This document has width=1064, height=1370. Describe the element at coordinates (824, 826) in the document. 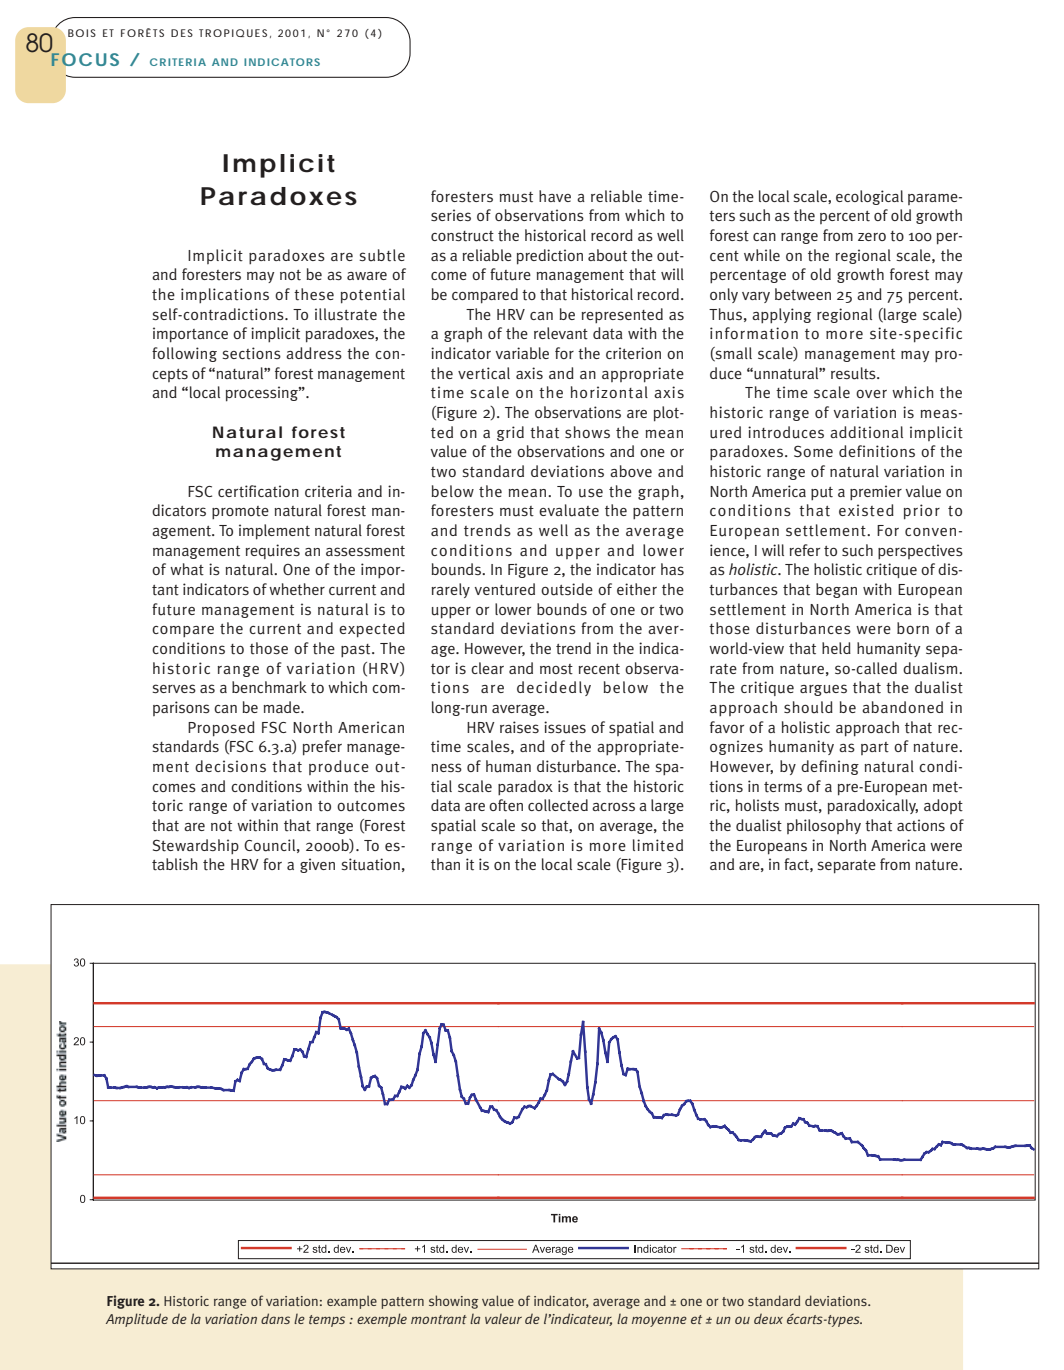

I see `philosophy` at that location.
